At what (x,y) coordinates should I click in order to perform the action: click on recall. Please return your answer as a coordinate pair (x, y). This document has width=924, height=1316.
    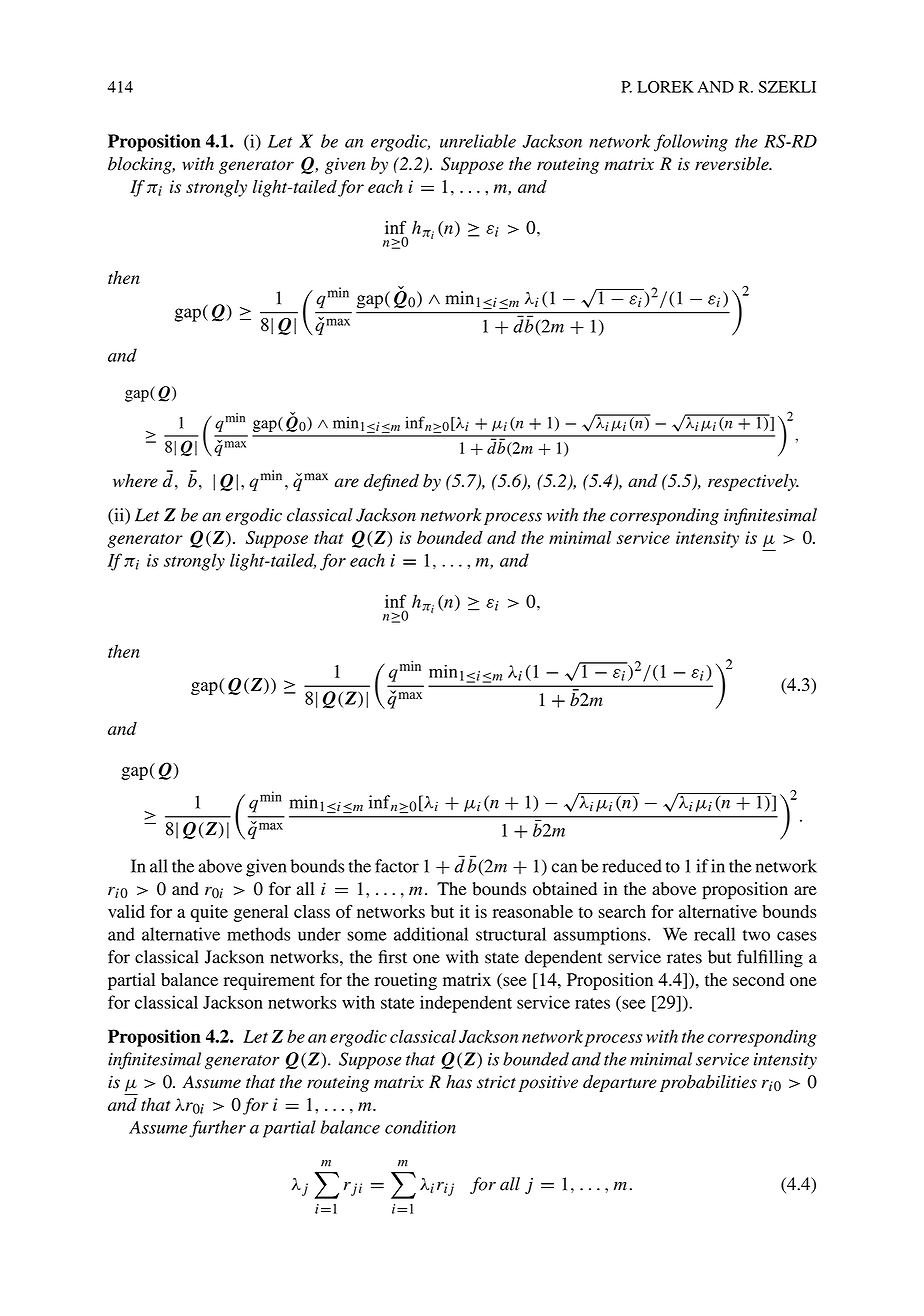
    Looking at the image, I should click on (714, 934).
